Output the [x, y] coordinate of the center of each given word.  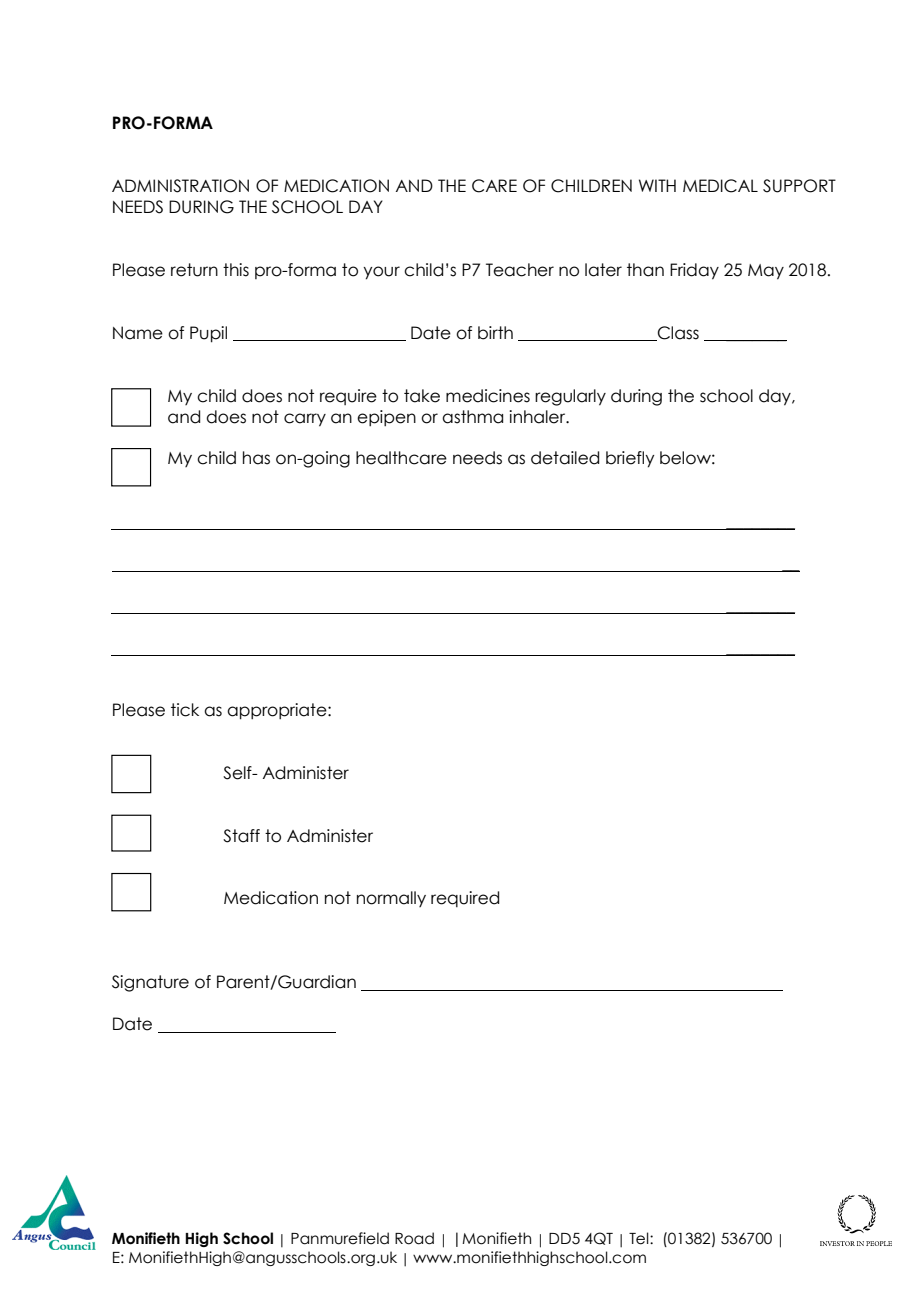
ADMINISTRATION [180, 186]
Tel [640, 1238]
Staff [241, 836]
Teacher [520, 270]
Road [414, 1238]
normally [391, 899]
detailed [565, 458]
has [256, 458]
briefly [630, 459]
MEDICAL [720, 186]
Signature [150, 983]
